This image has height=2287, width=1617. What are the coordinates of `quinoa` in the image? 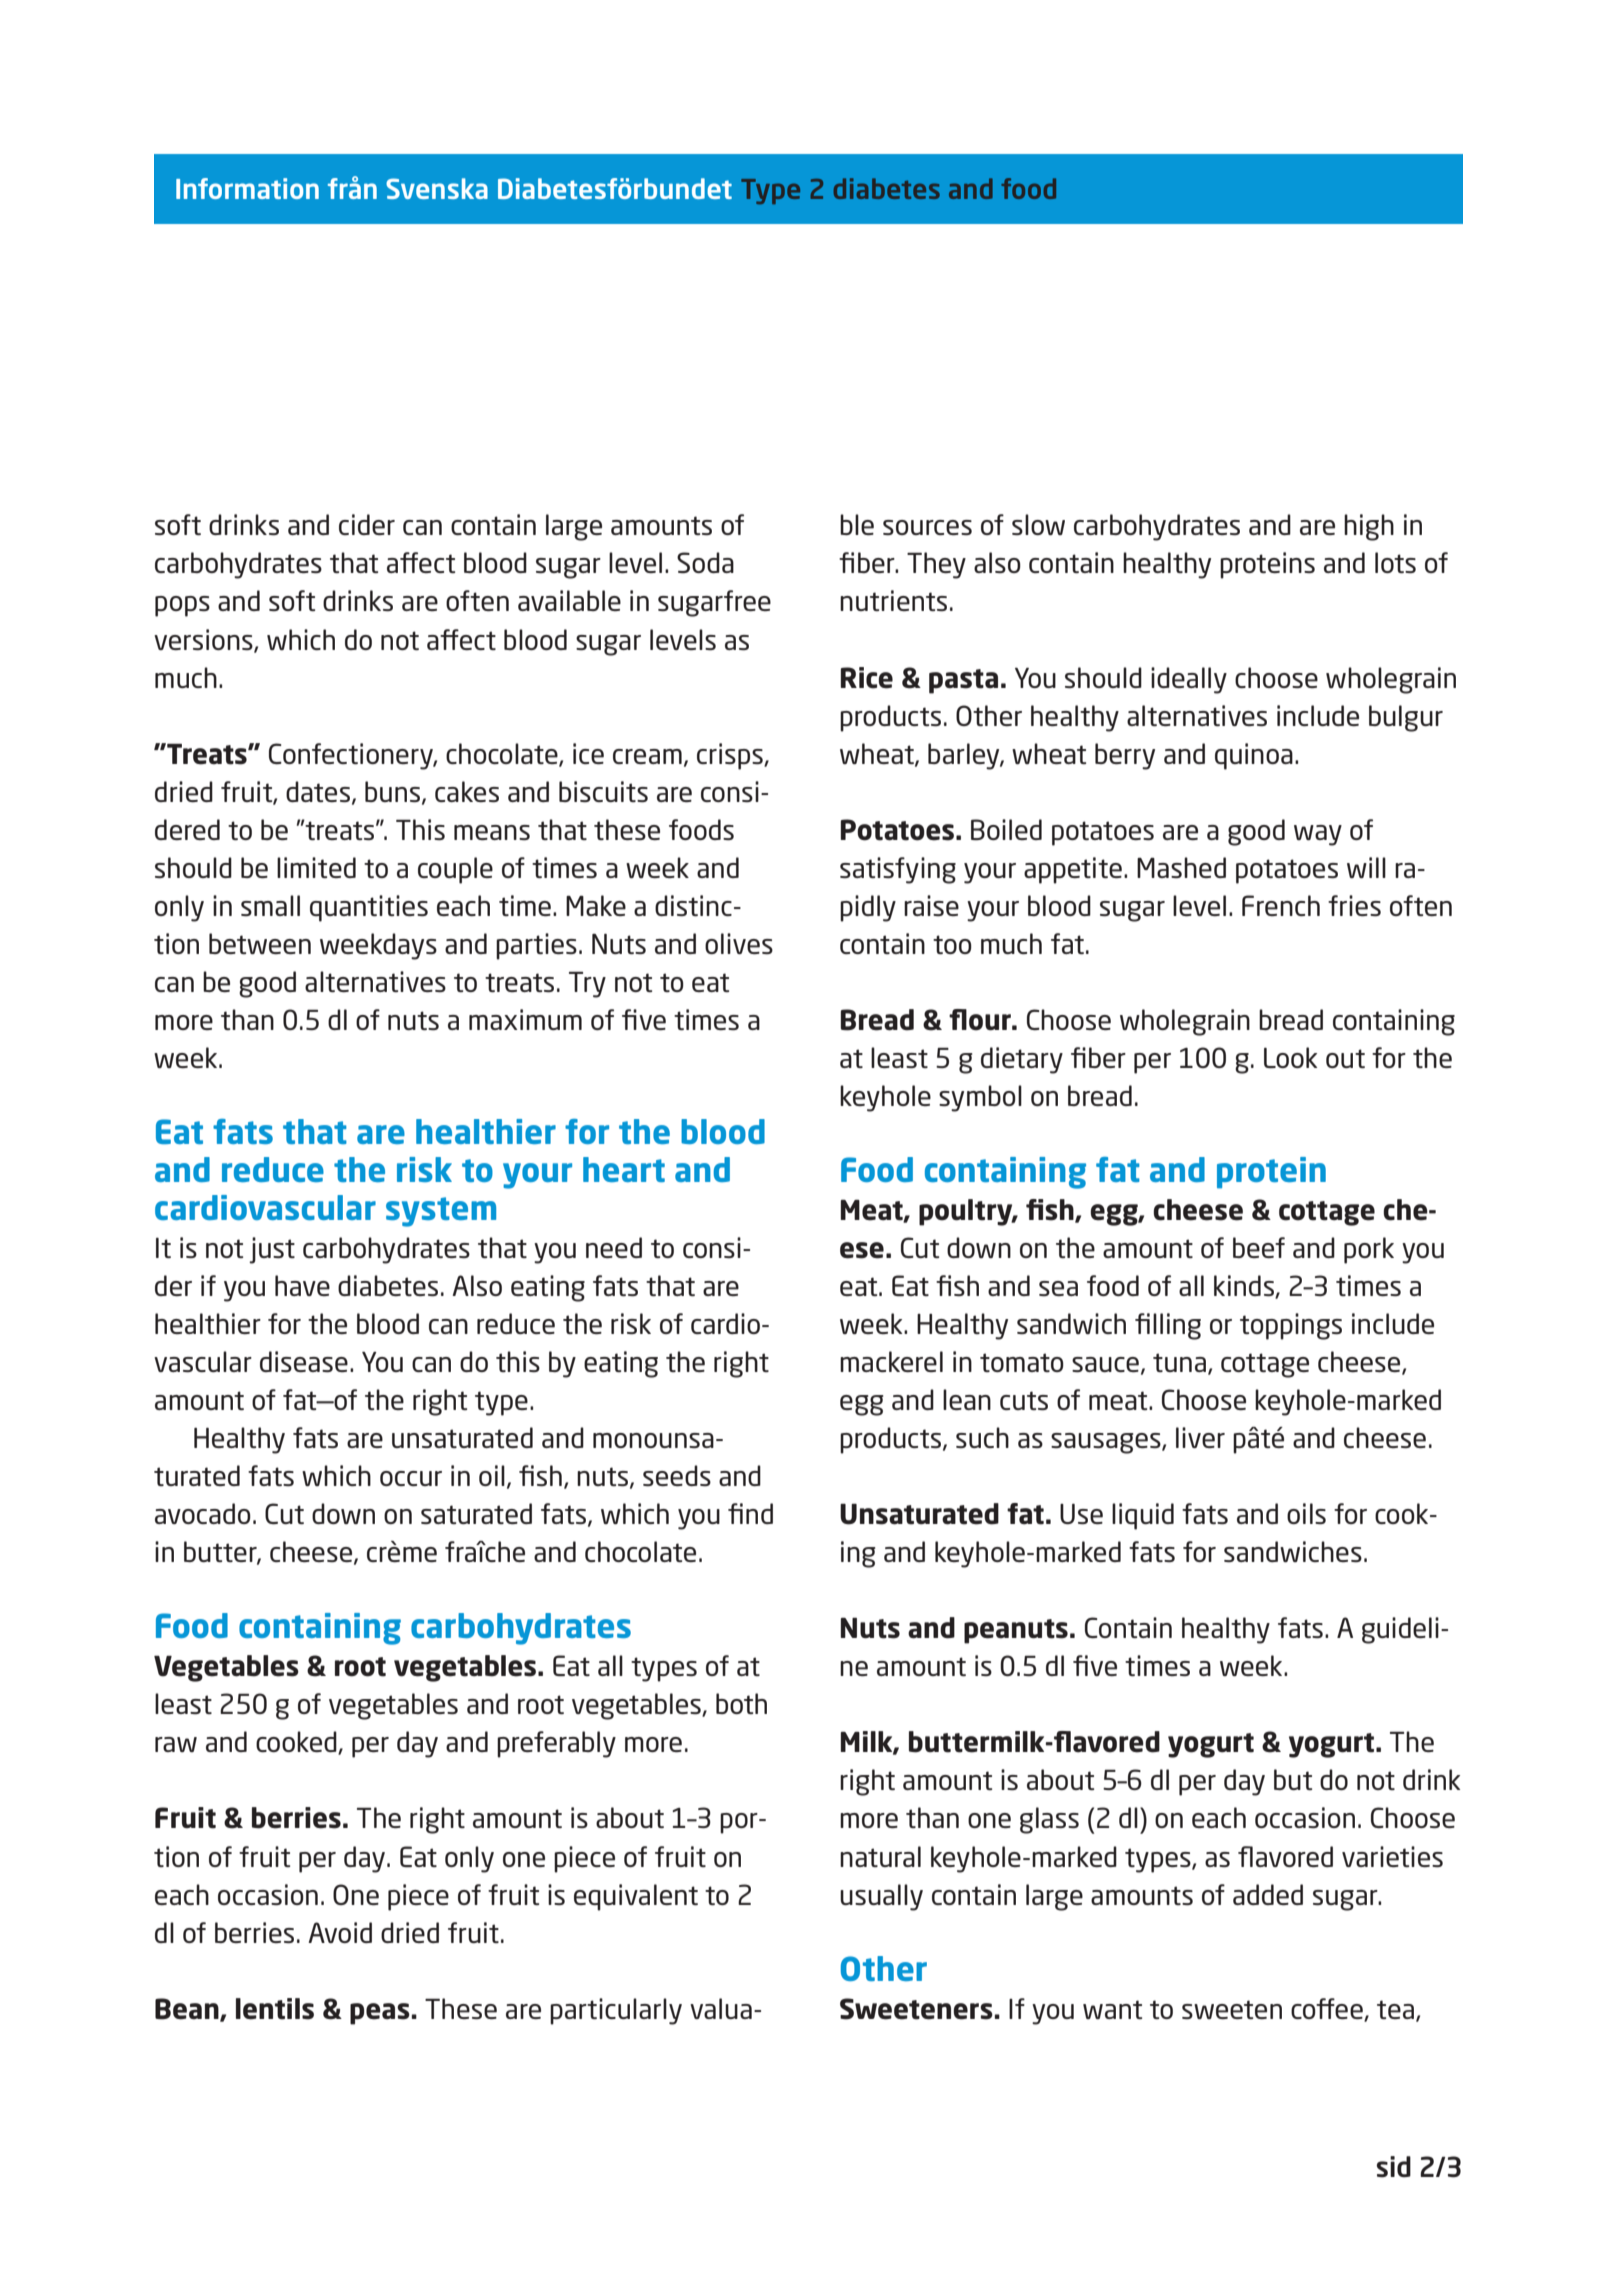 It's located at (1254, 756).
